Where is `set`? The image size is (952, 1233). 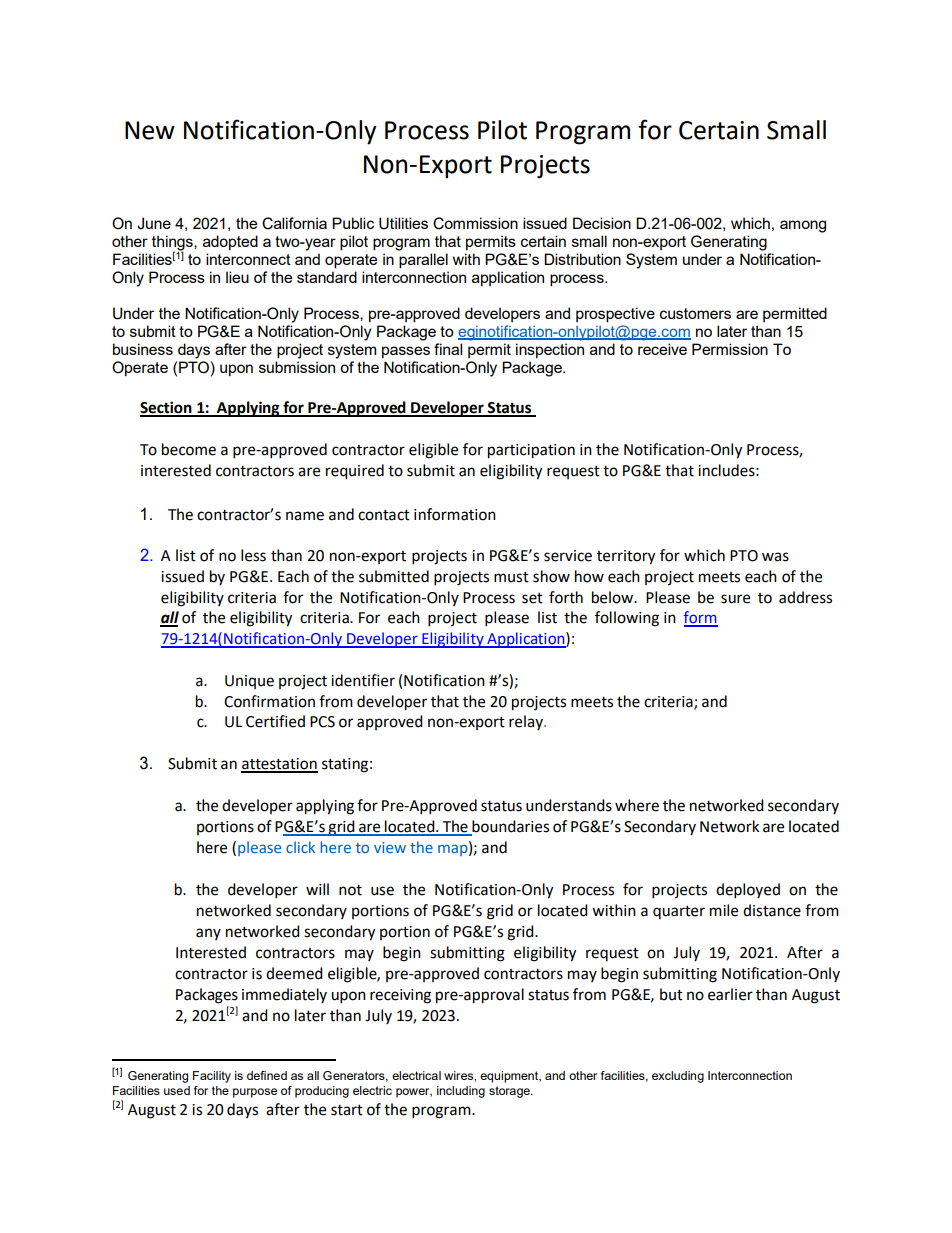 set is located at coordinates (532, 598).
